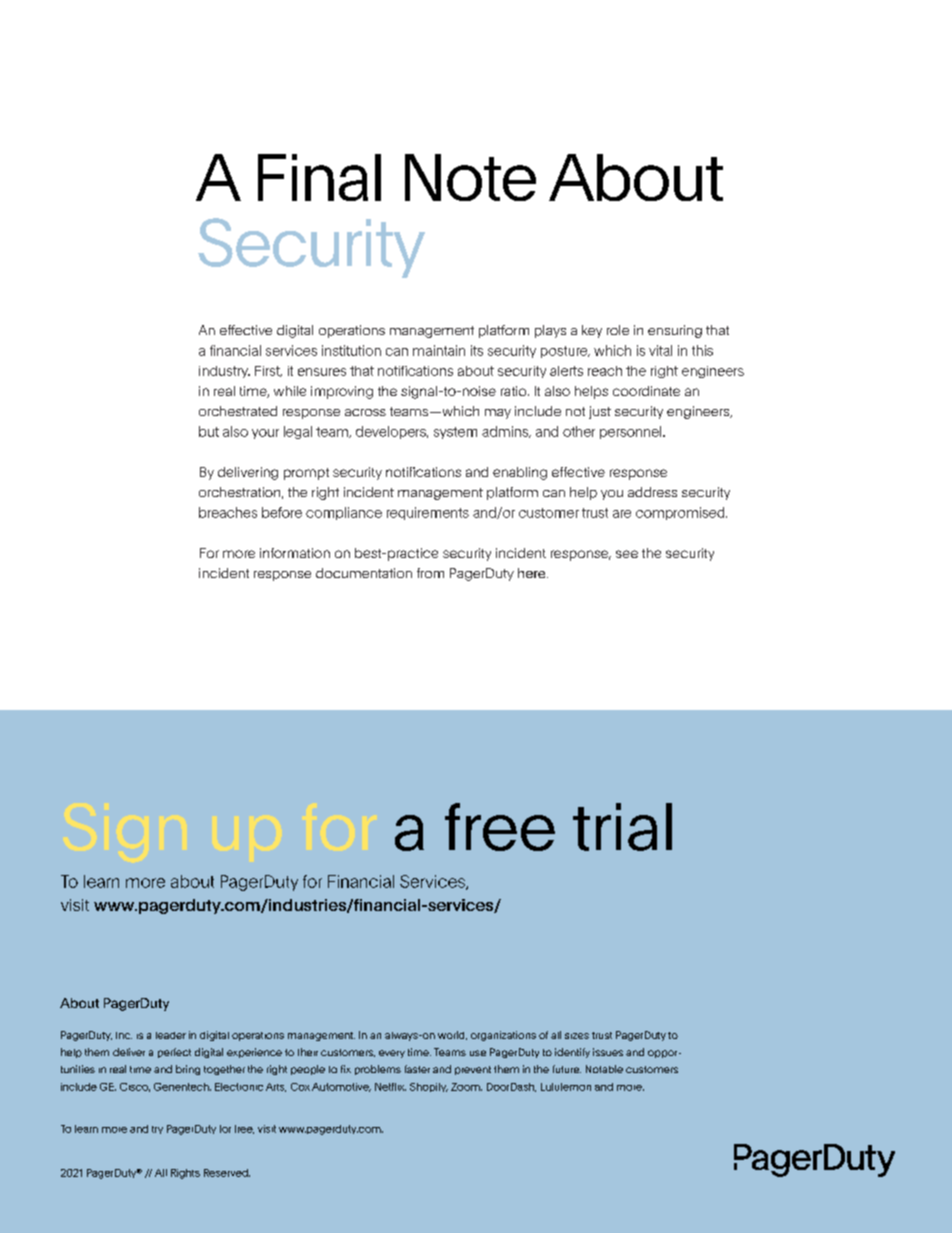  What do you see at coordinates (470, 177) in the screenshot?
I see `Note` at bounding box center [470, 177].
